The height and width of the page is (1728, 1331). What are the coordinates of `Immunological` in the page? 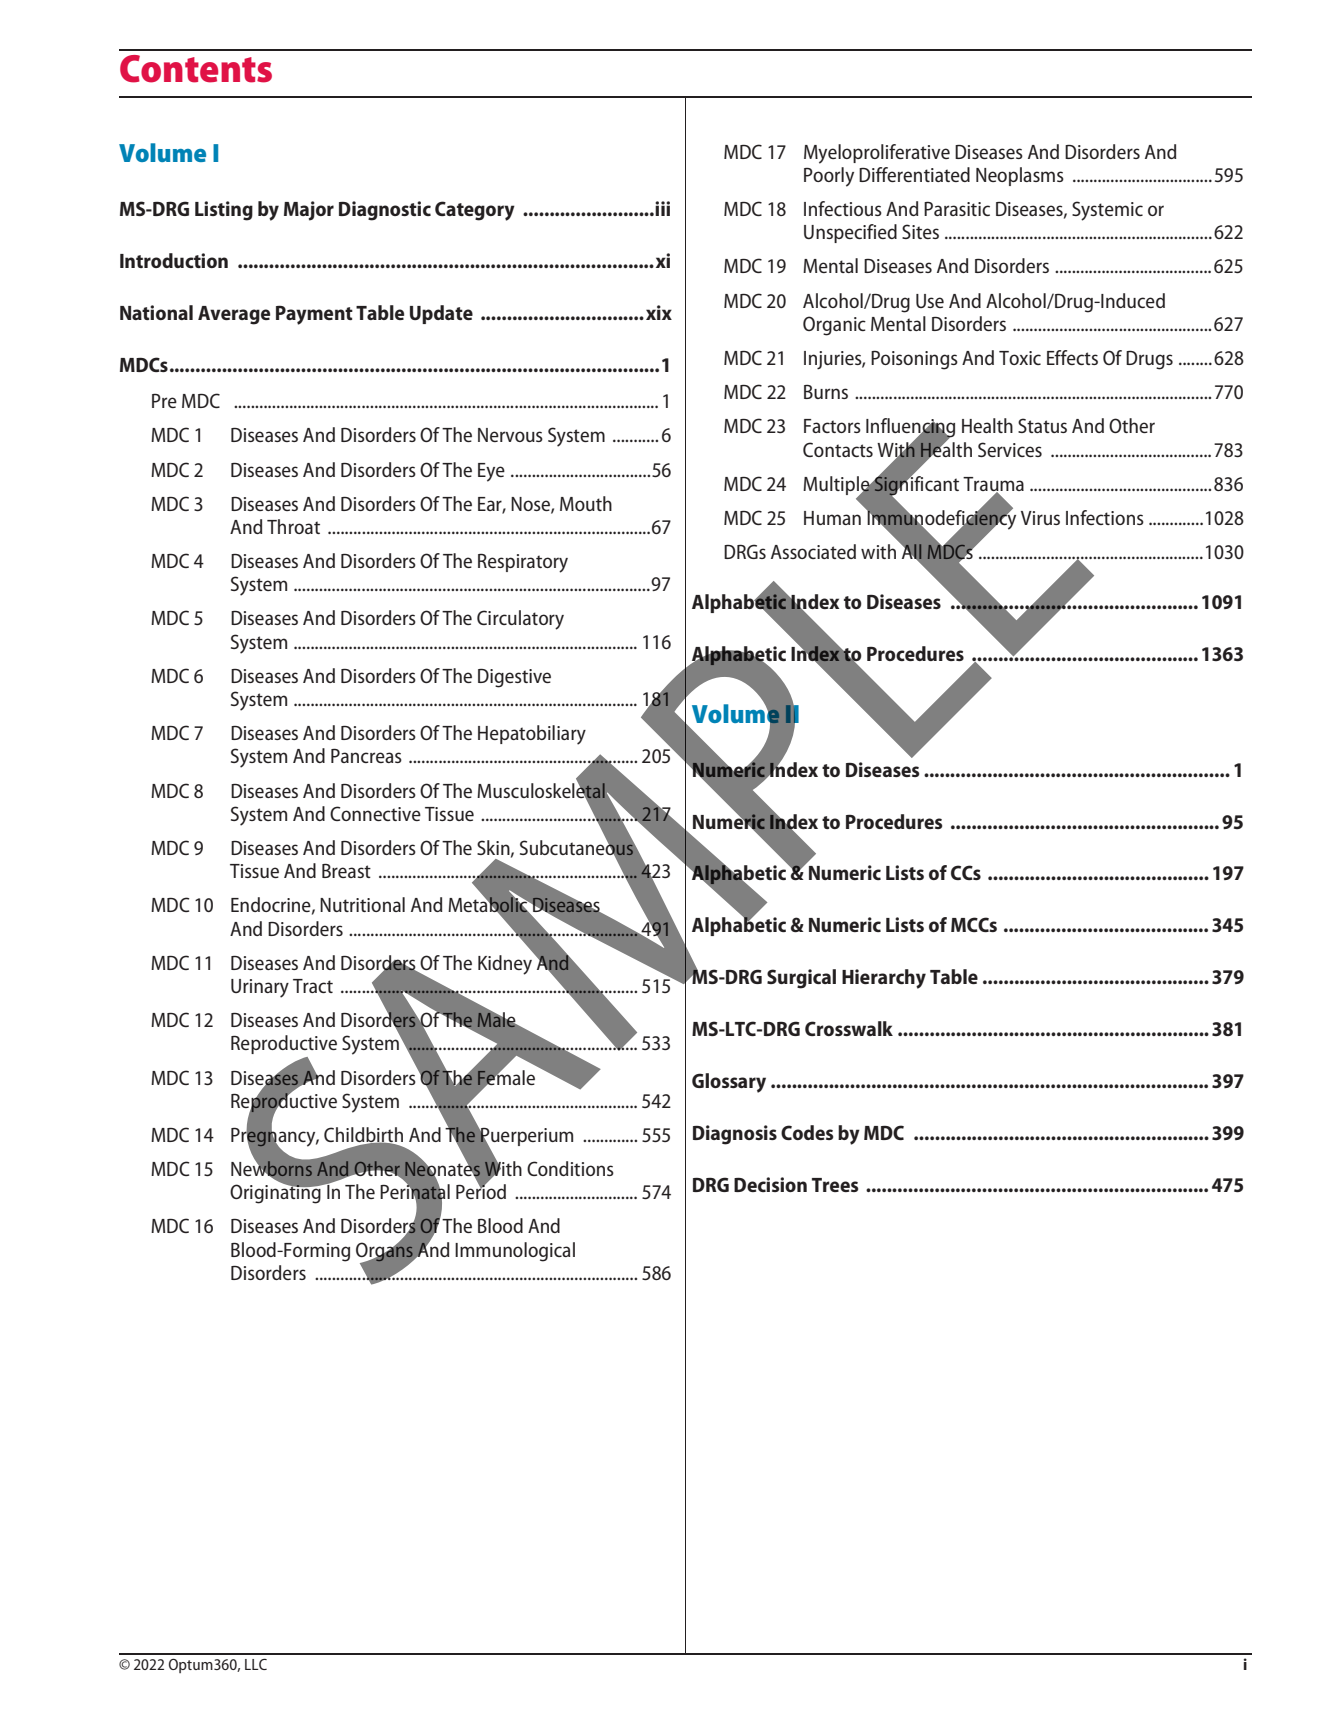 It's located at (515, 1252).
